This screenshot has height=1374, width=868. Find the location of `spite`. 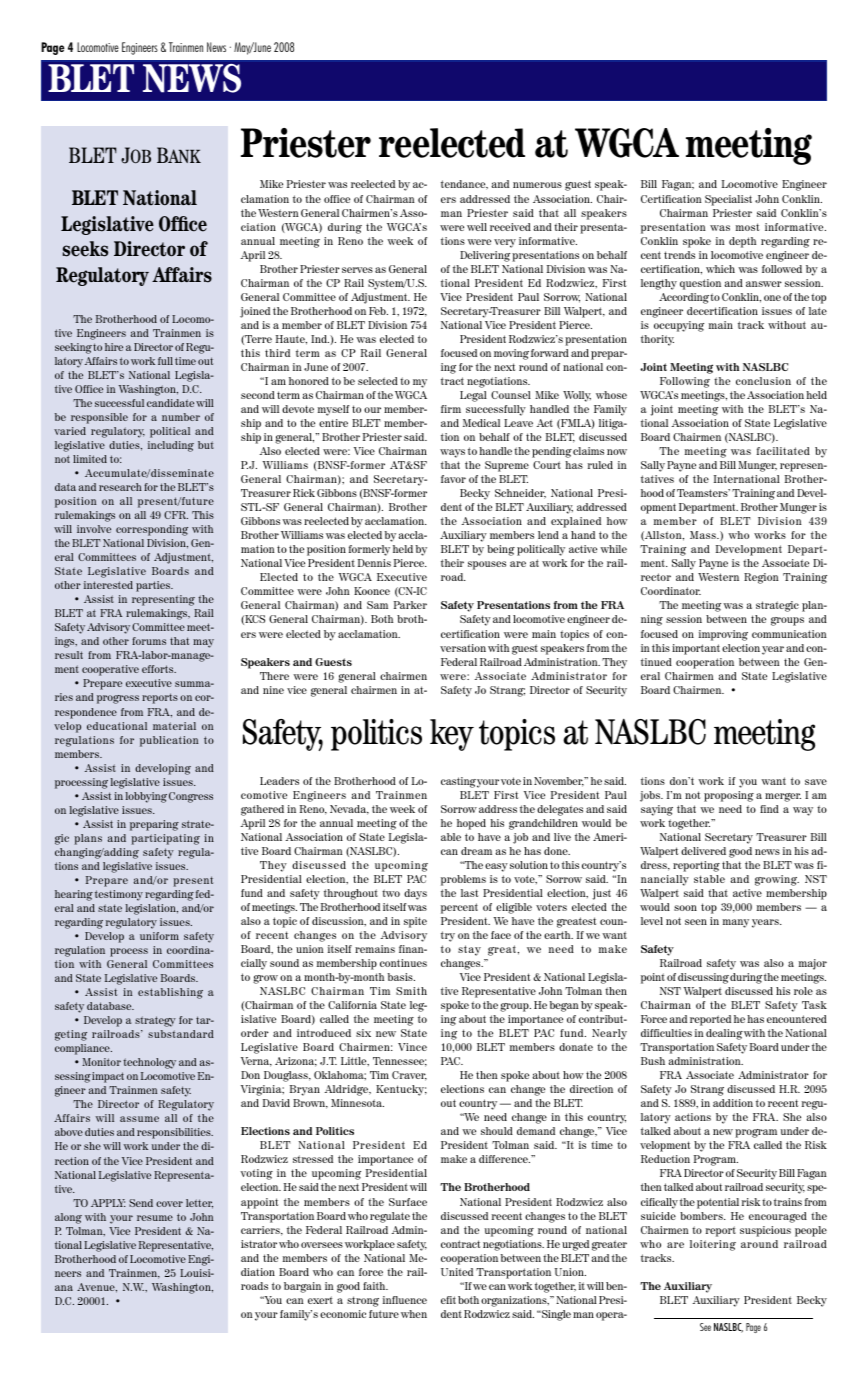

spite is located at coordinates (415, 922).
